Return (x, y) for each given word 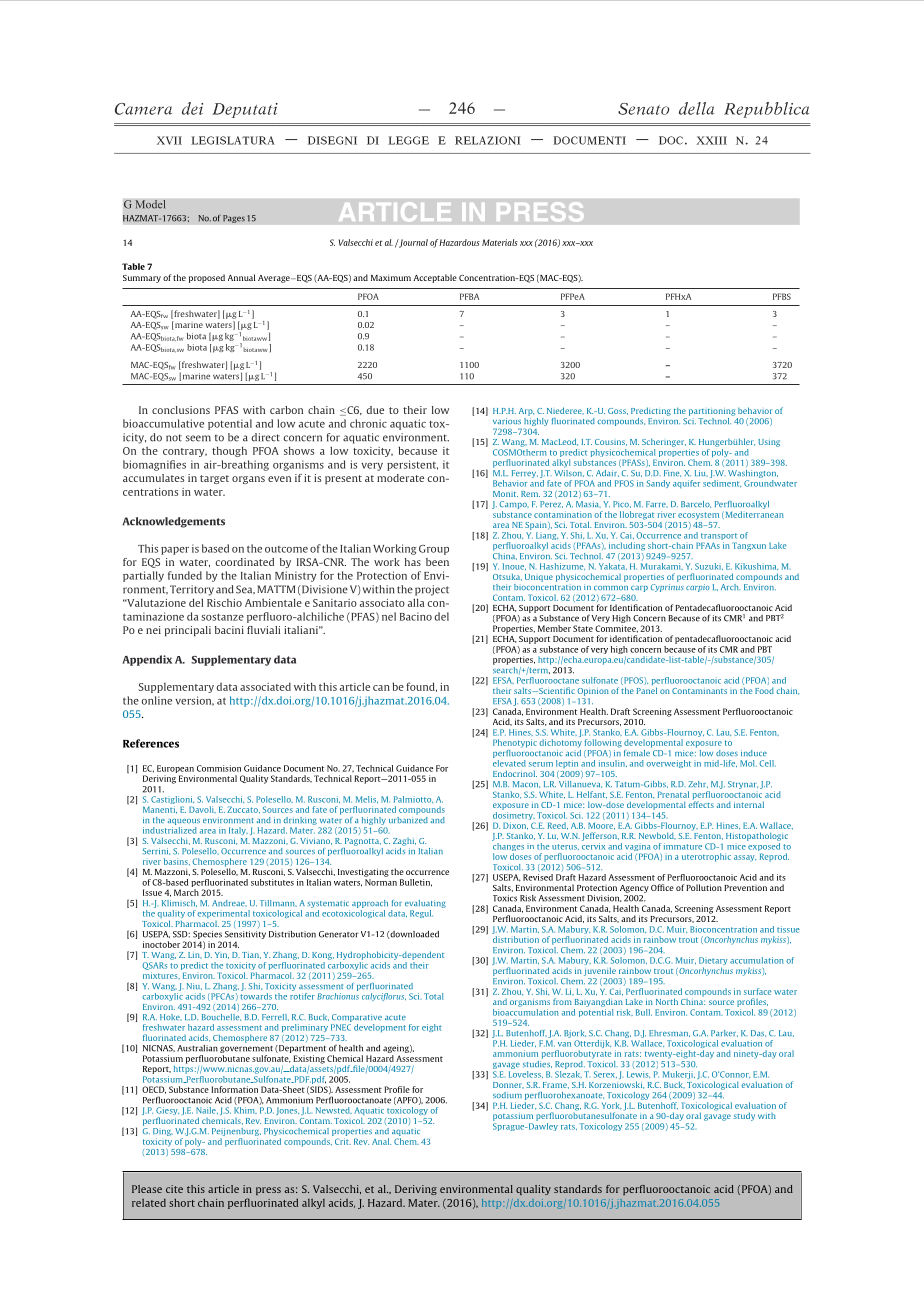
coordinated (244, 562)
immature (683, 846)
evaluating (425, 904)
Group (434, 550)
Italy (238, 831)
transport (719, 538)
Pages (234, 219)
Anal (381, 1141)
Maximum (391, 277)
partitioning (712, 412)
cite (174, 1189)
